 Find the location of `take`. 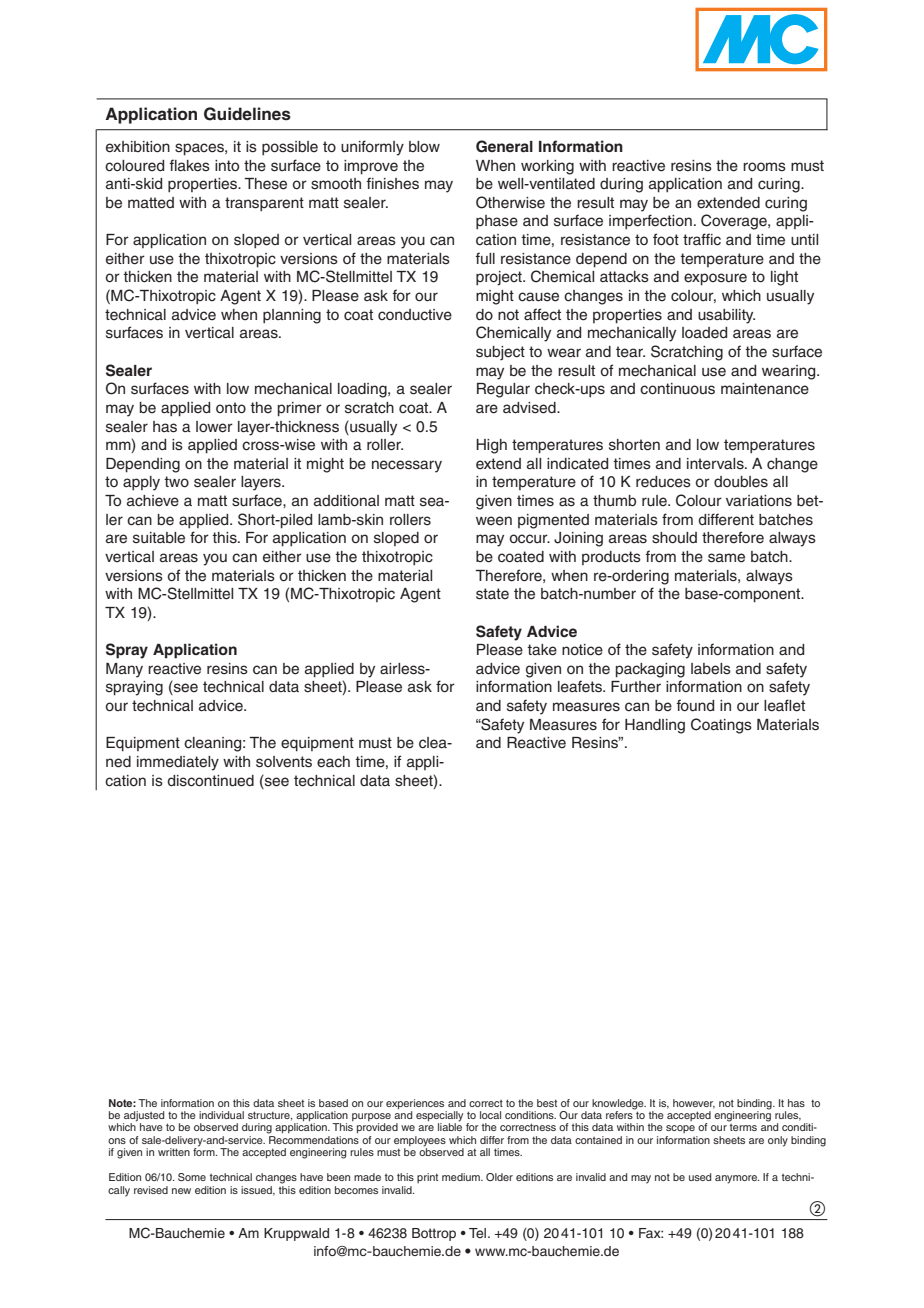

take is located at coordinates (542, 650).
